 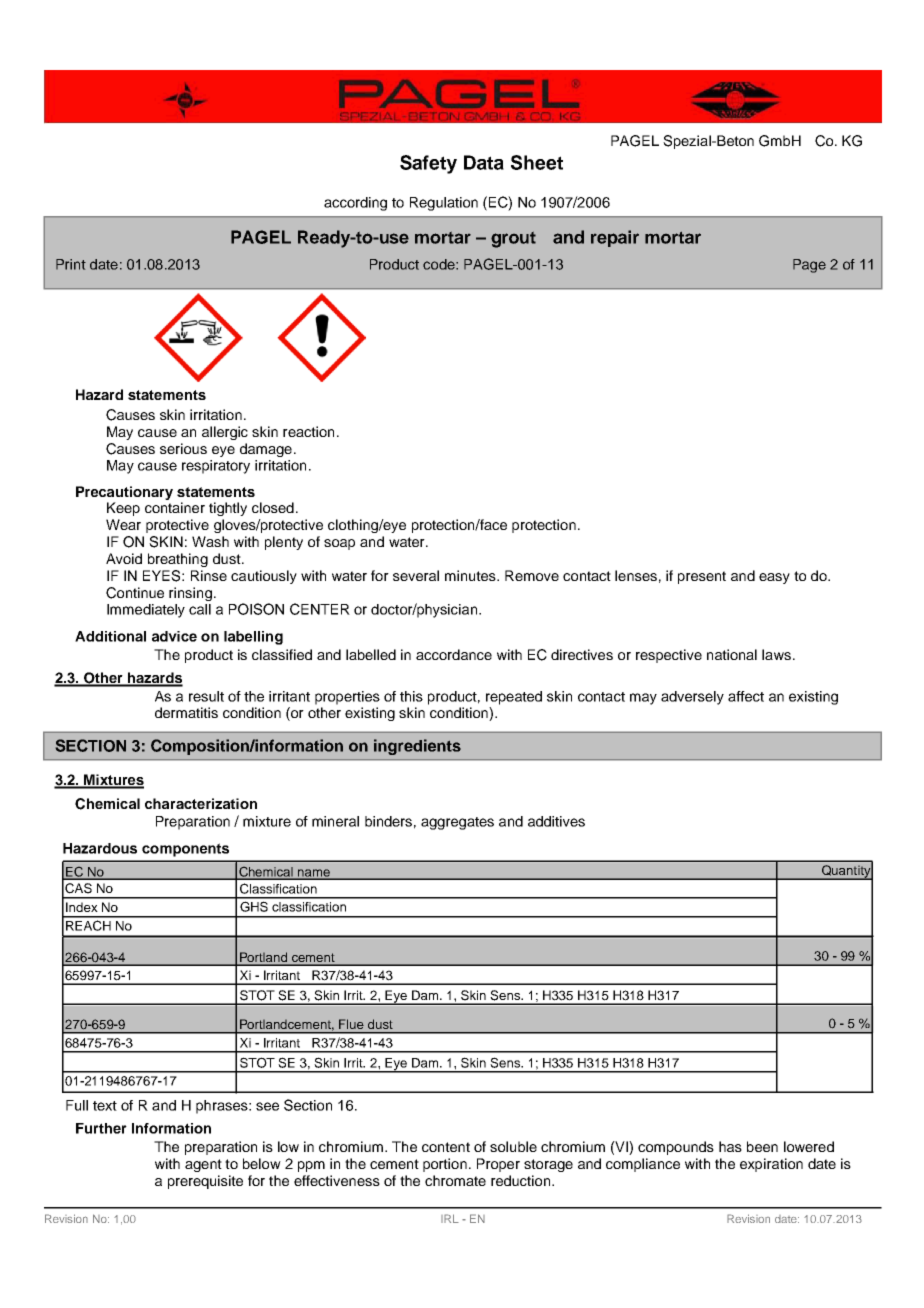 I want to click on prerequisite, so click(x=205, y=1182).
